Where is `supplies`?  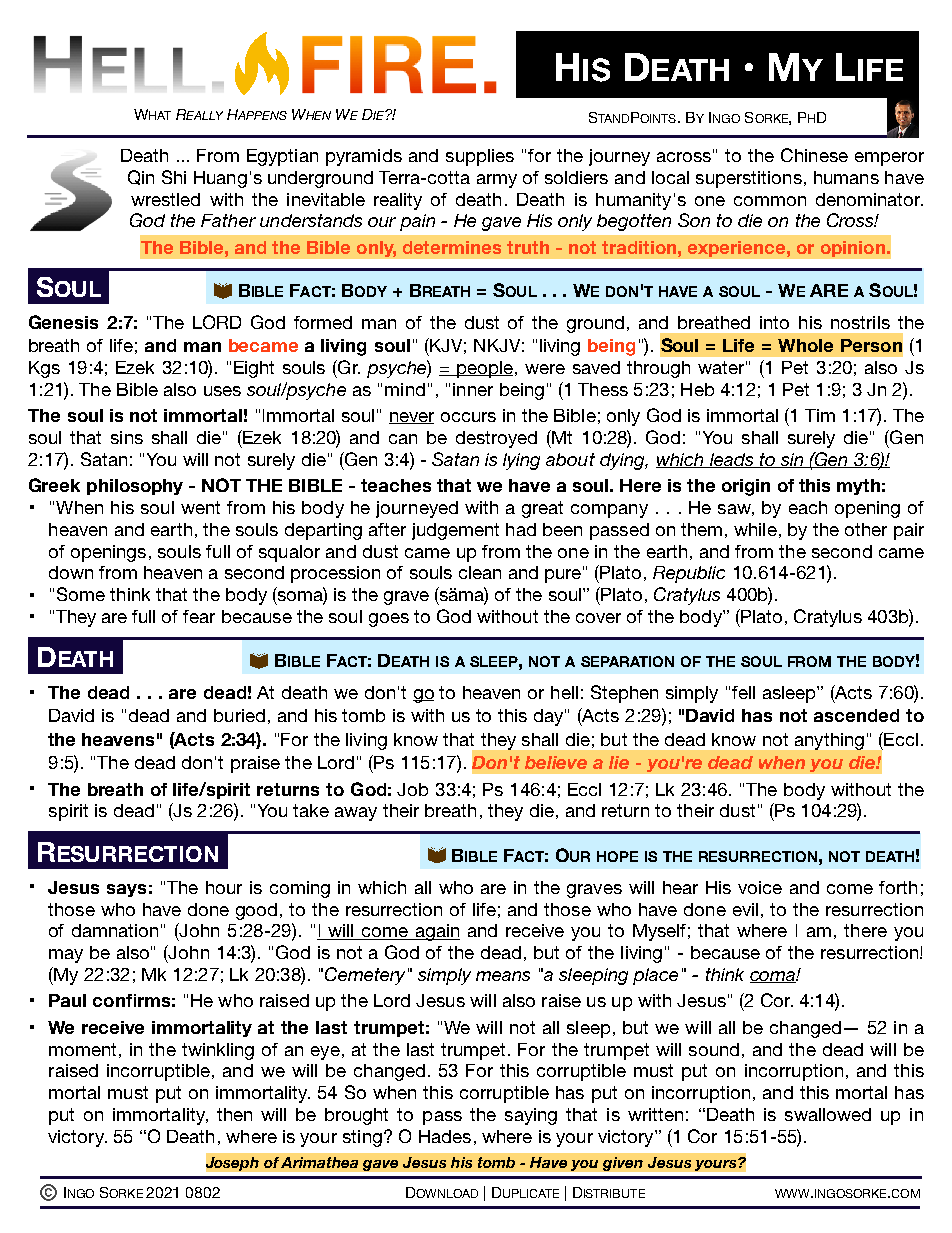 supplies is located at coordinates (480, 157).
